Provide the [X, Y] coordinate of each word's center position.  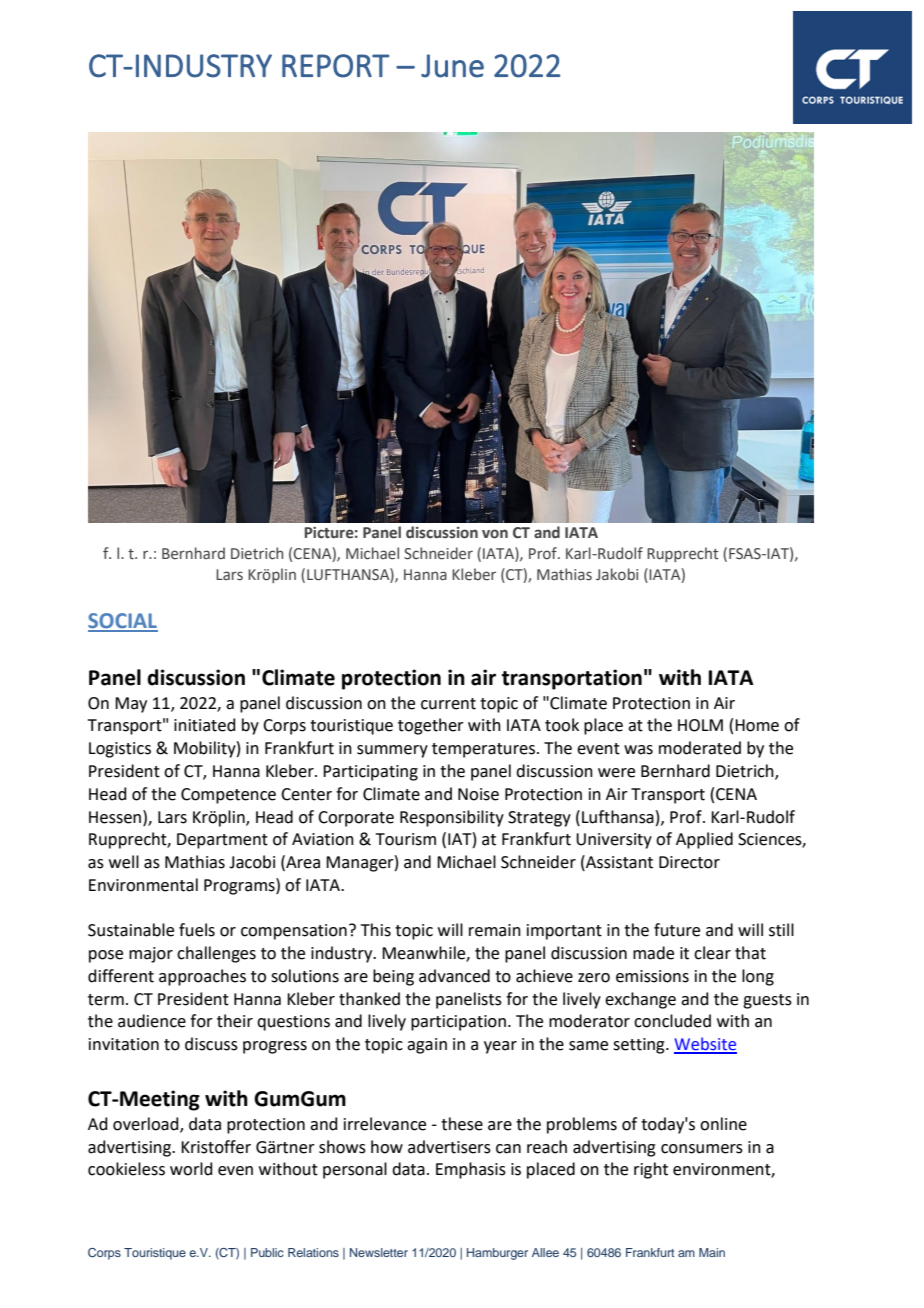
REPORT [335, 66]
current [448, 704]
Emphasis [471, 1170]
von [495, 534]
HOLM [700, 725]
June [452, 66]
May [131, 705]
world [191, 1169]
